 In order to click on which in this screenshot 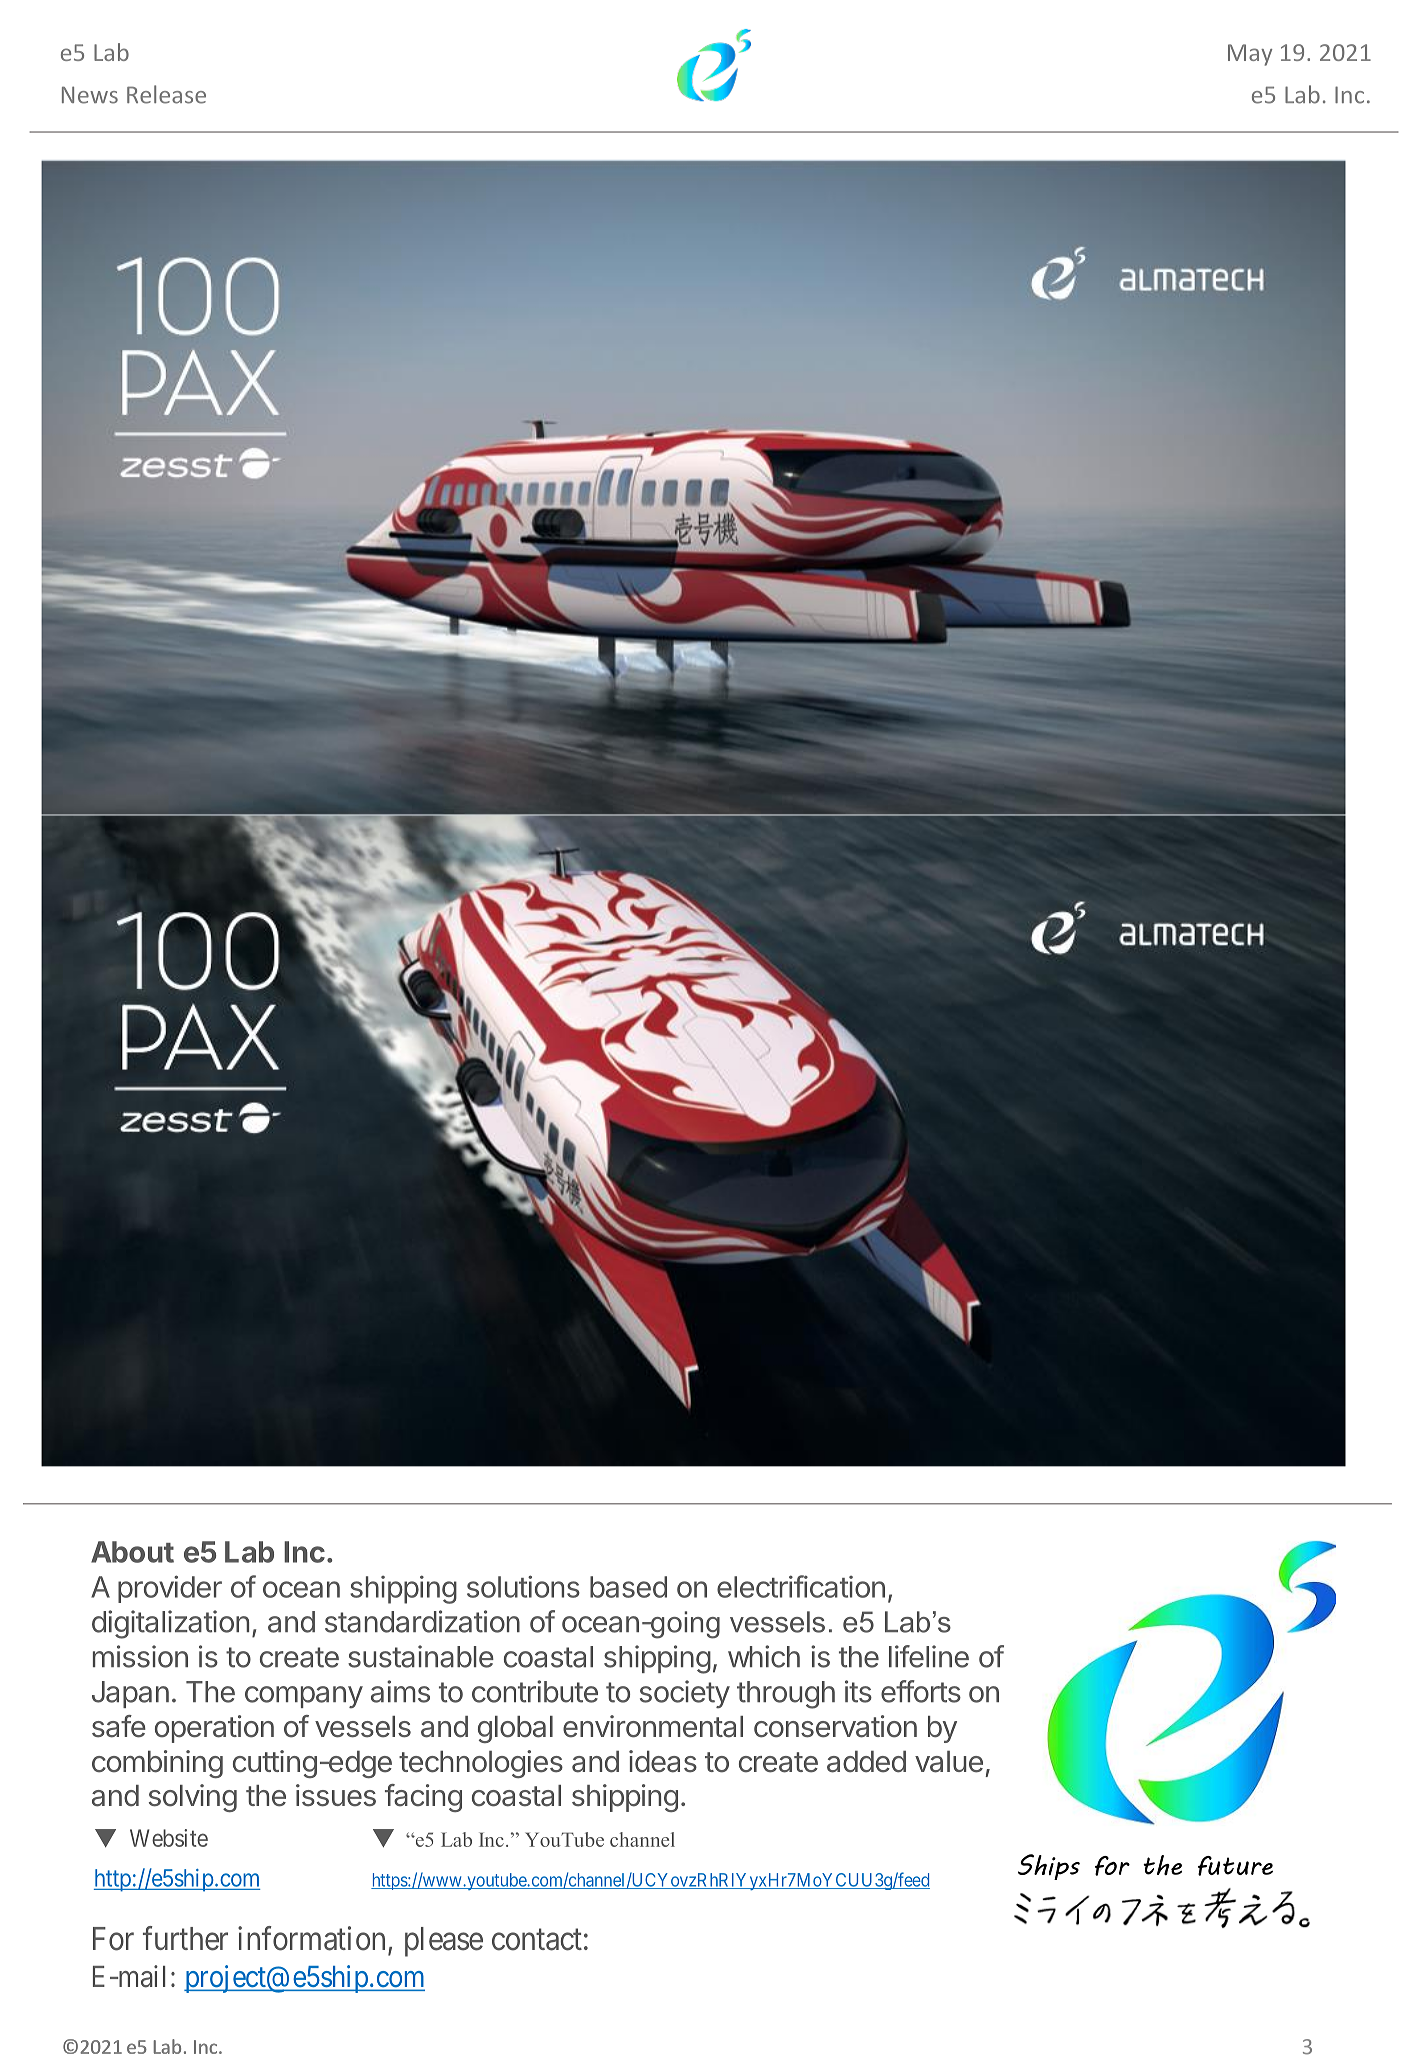, I will do `click(764, 1656)`.
